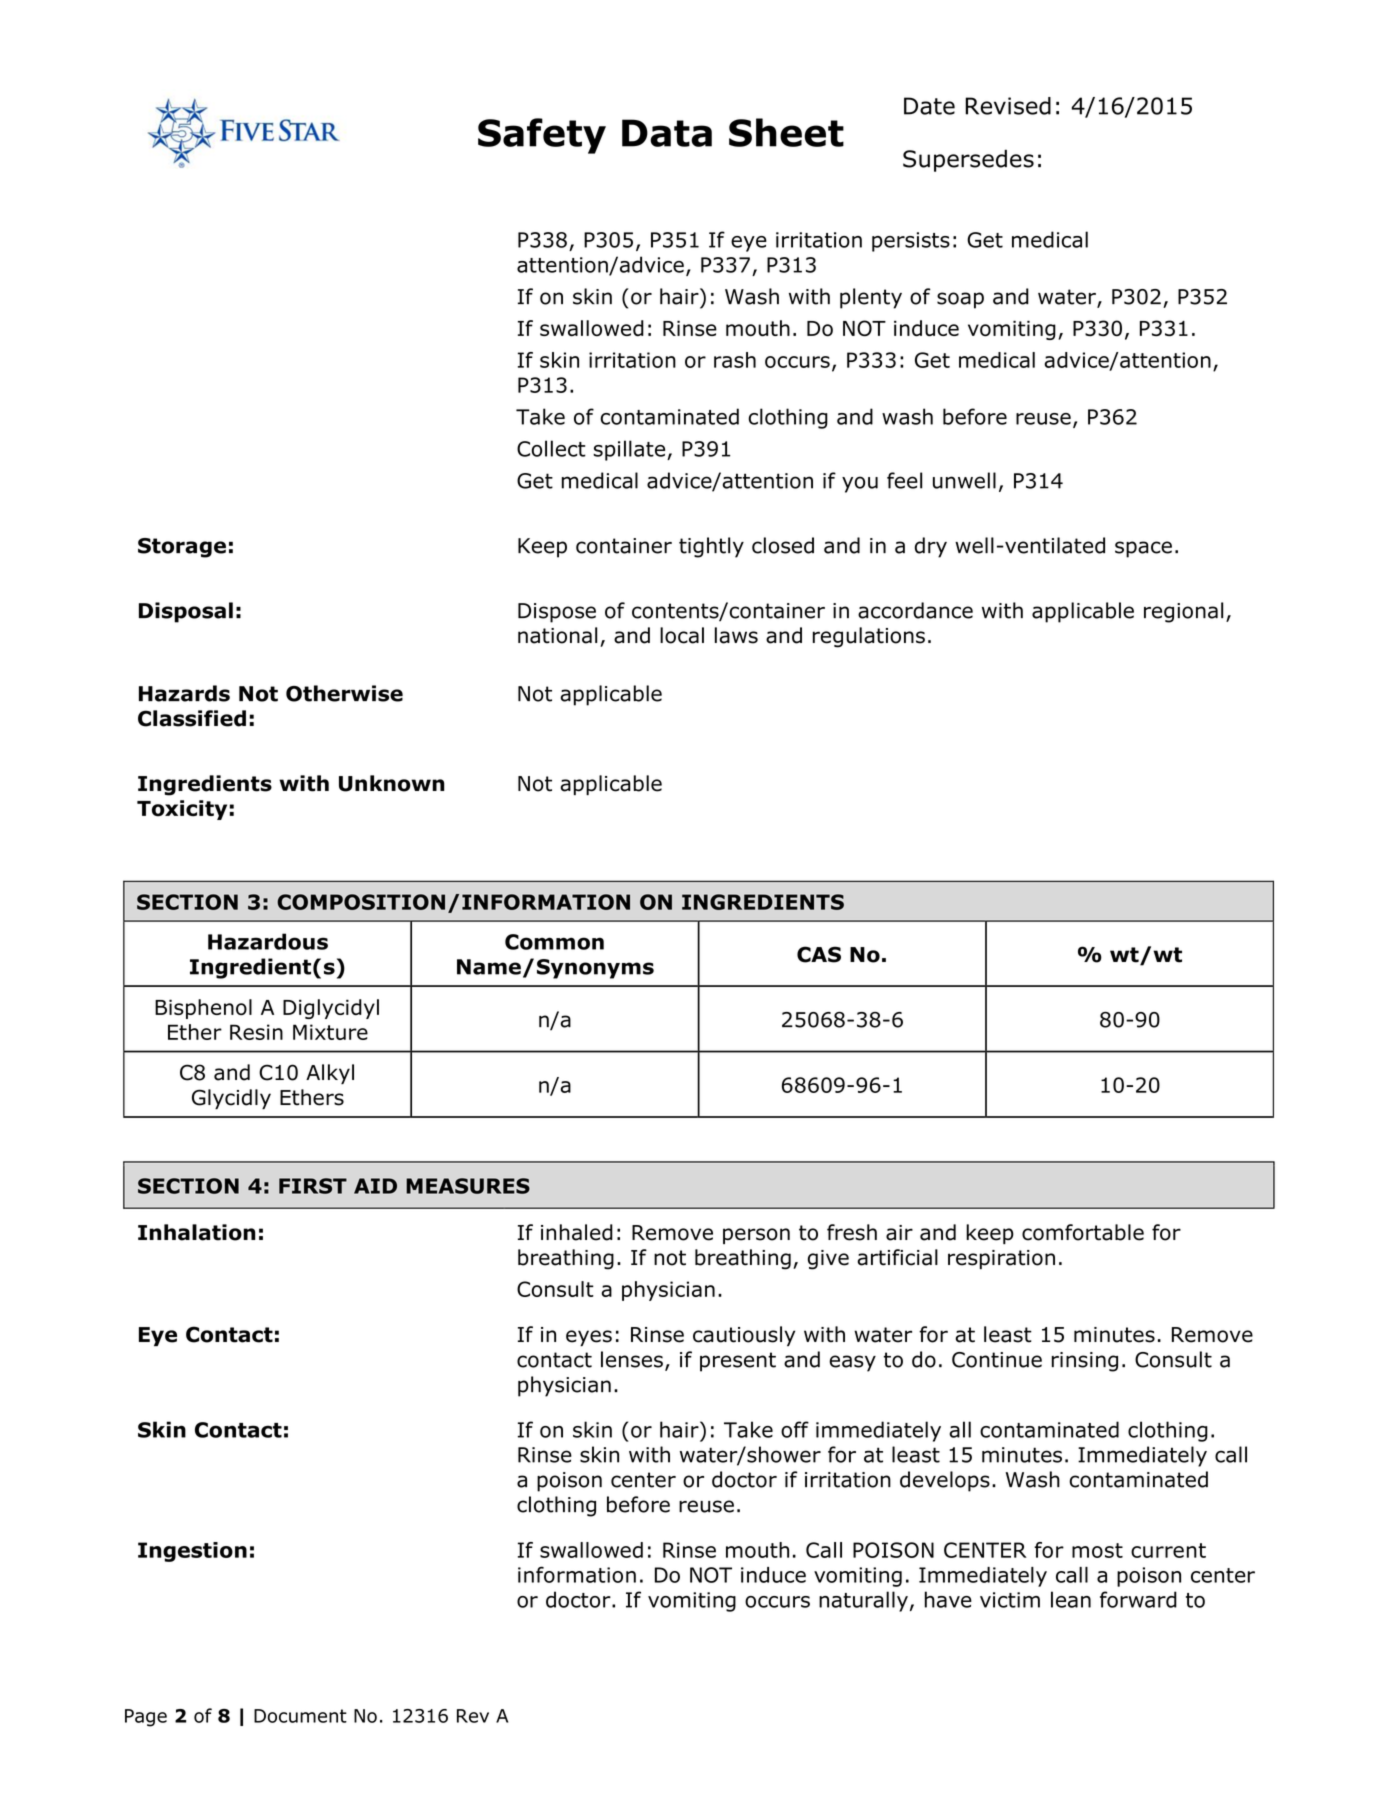  Describe the element at coordinates (268, 941) in the document. I see `Hazardous` at that location.
